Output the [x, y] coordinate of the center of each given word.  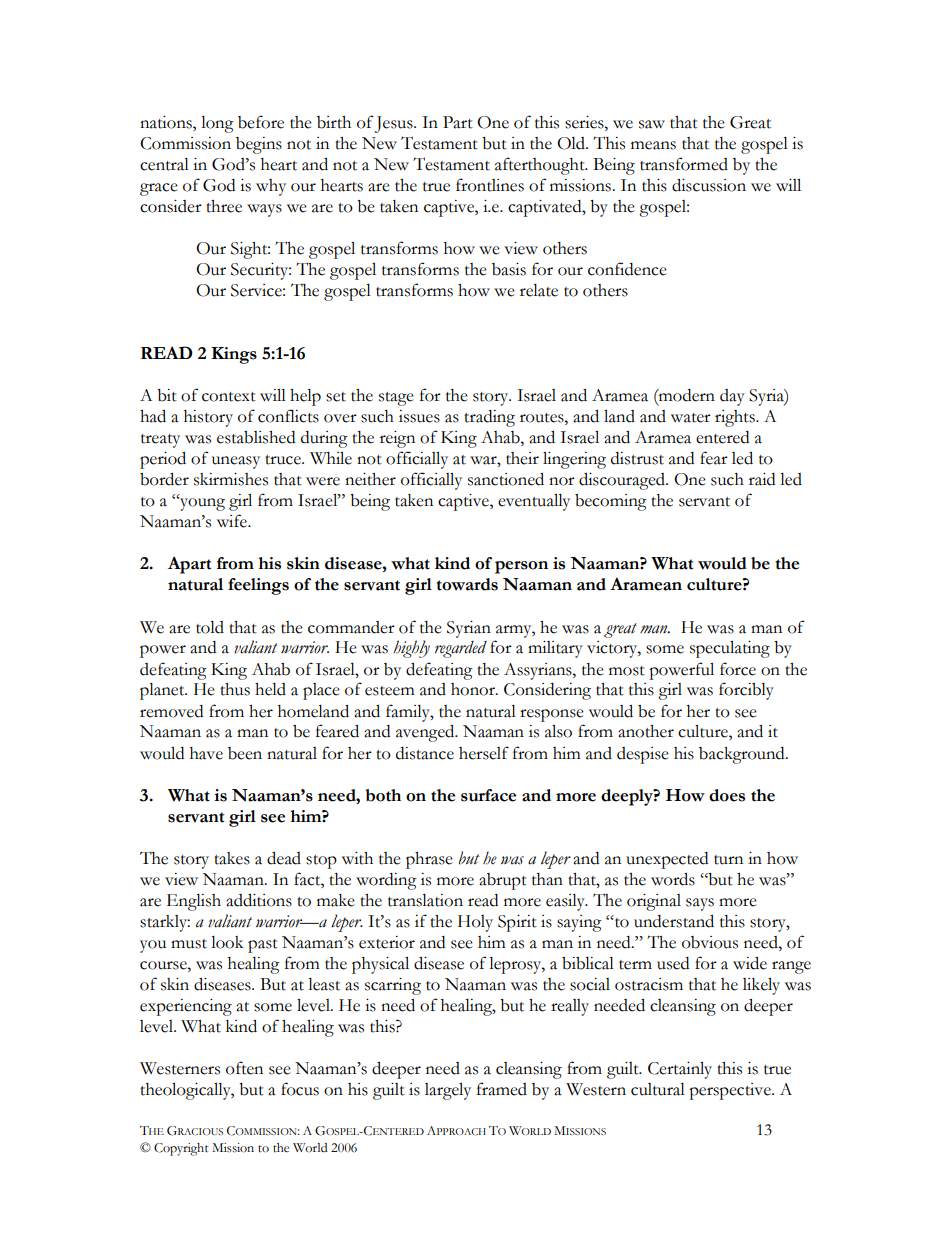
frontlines [490, 185]
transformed [684, 164]
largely [448, 1091]
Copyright [181, 1149]
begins [259, 145]
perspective [731, 1091]
